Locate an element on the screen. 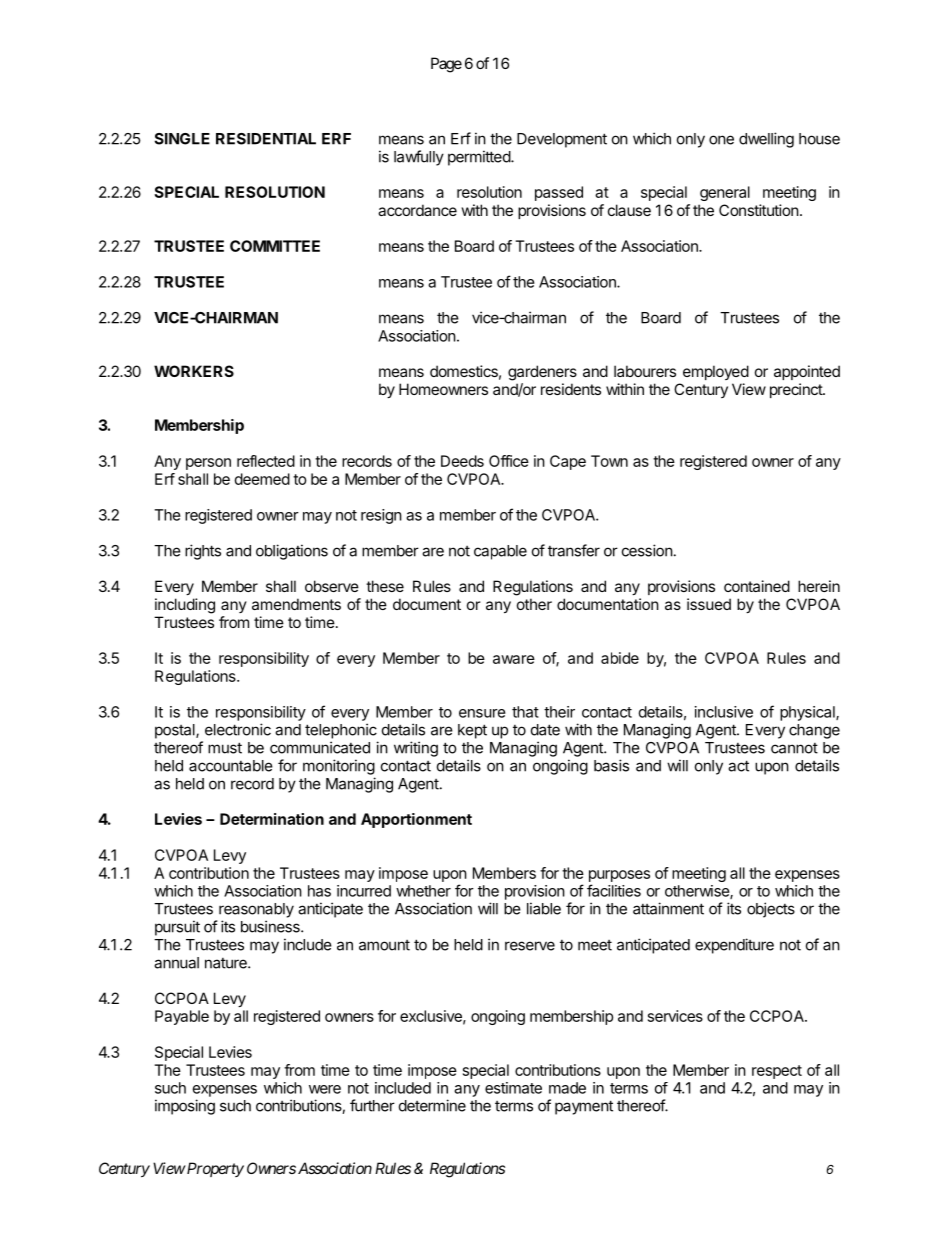 This screenshot has height=1233, width=952. estimate is located at coordinates (513, 1088).
